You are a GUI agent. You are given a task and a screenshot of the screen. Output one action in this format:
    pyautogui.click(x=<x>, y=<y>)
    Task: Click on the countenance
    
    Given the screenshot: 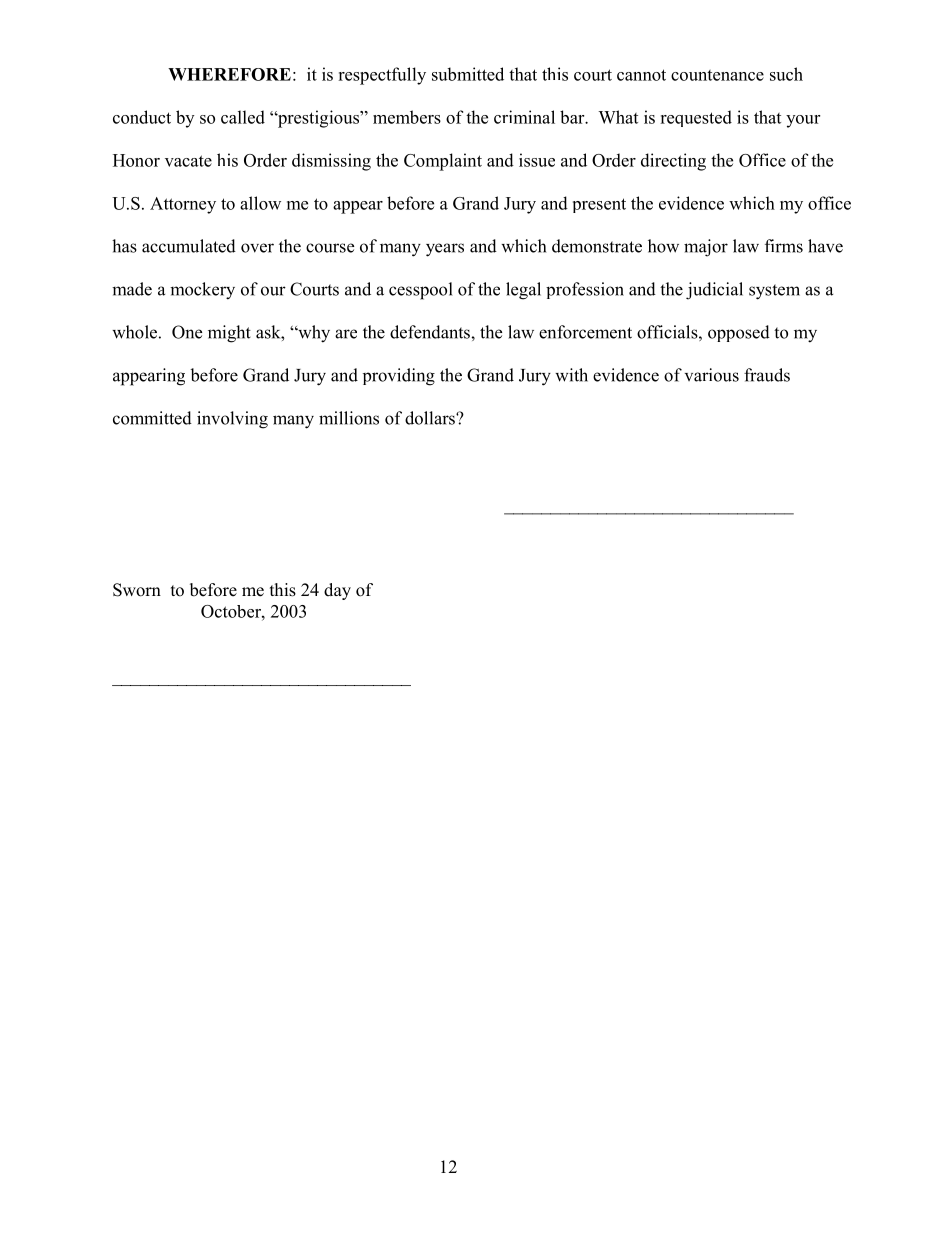 What is the action you would take?
    pyautogui.click(x=717, y=75)
